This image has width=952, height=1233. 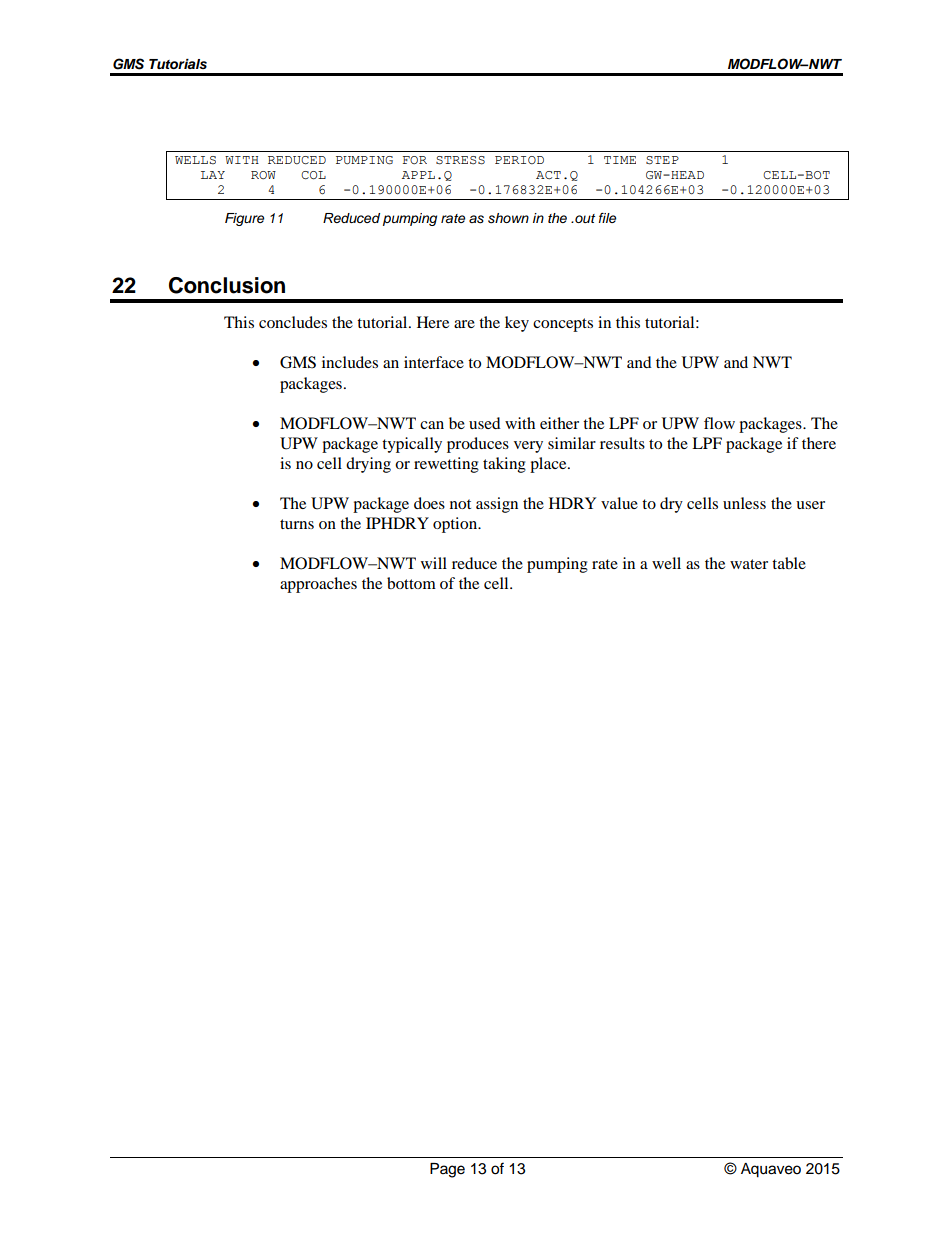 I want to click on ROW, so click(x=263, y=175).
